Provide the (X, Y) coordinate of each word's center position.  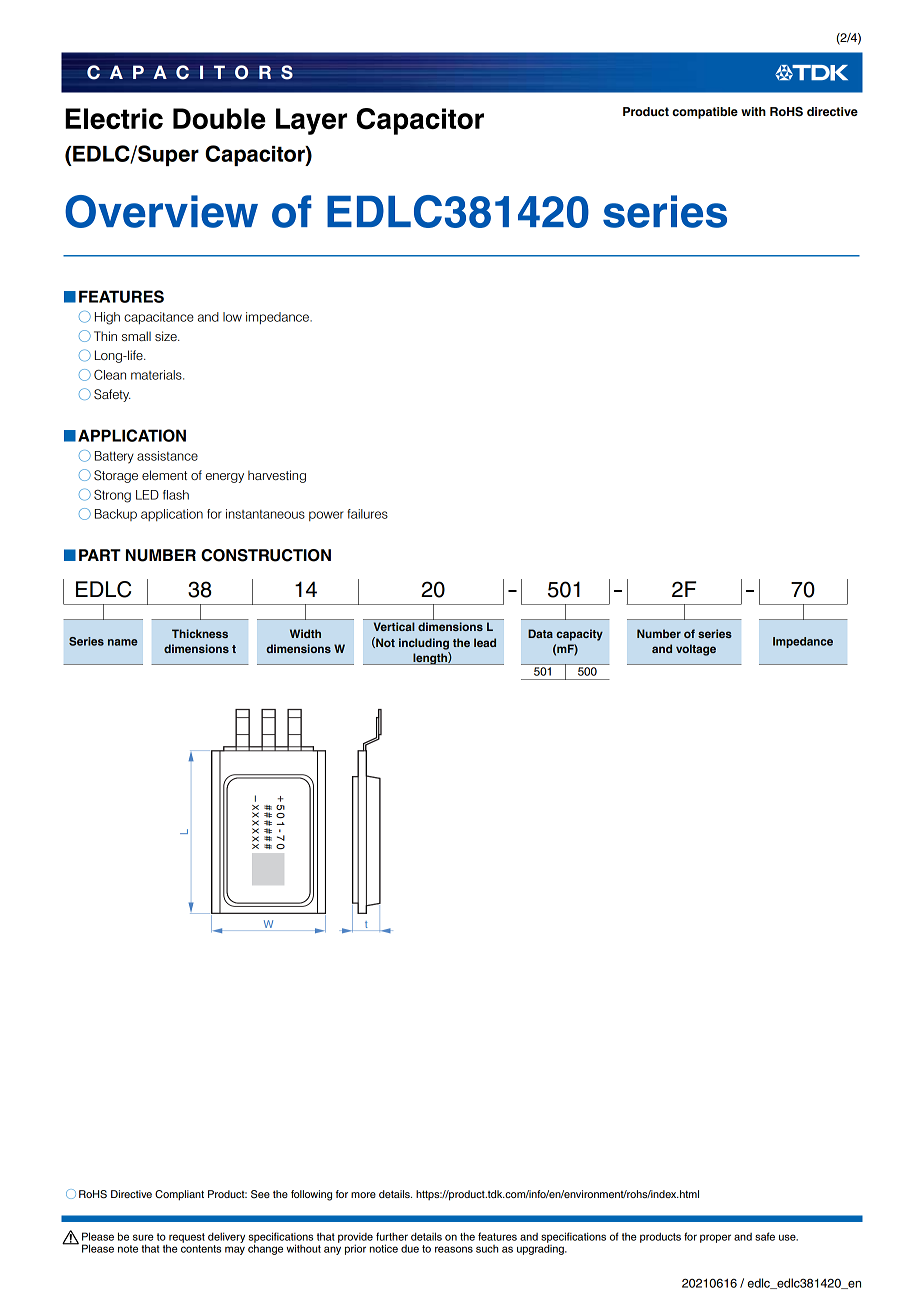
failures (367, 514)
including (424, 644)
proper (715, 1238)
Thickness (200, 633)
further (392, 1236)
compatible (705, 113)
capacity (579, 635)
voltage (696, 650)
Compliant (179, 1195)
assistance (167, 456)
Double (219, 118)
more (363, 1195)
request (187, 1238)
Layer (311, 121)
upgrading (541, 1248)
